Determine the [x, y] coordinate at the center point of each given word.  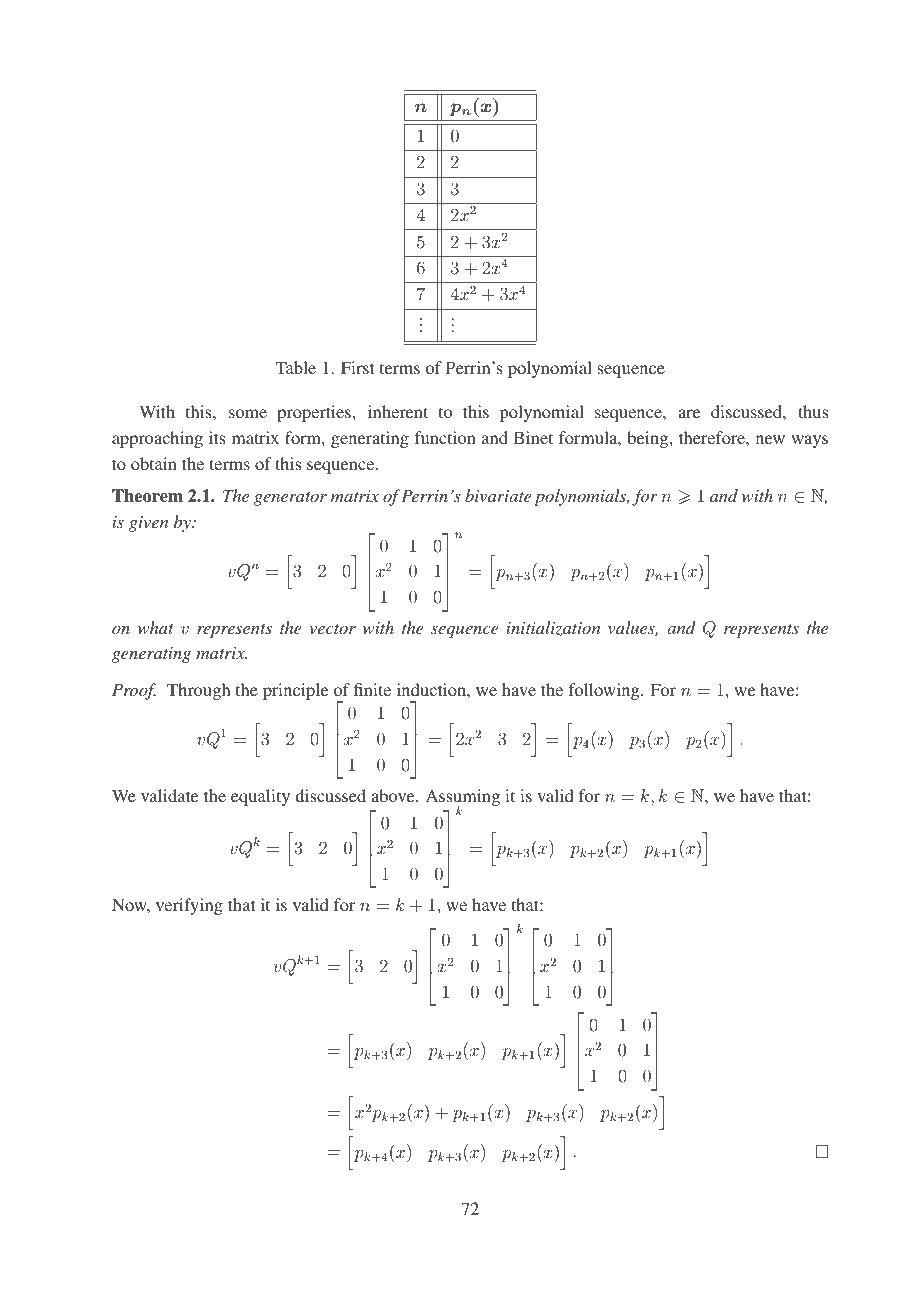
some [248, 413]
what [156, 627]
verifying [189, 906]
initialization [553, 628]
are [689, 413]
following [605, 691]
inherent [398, 411]
